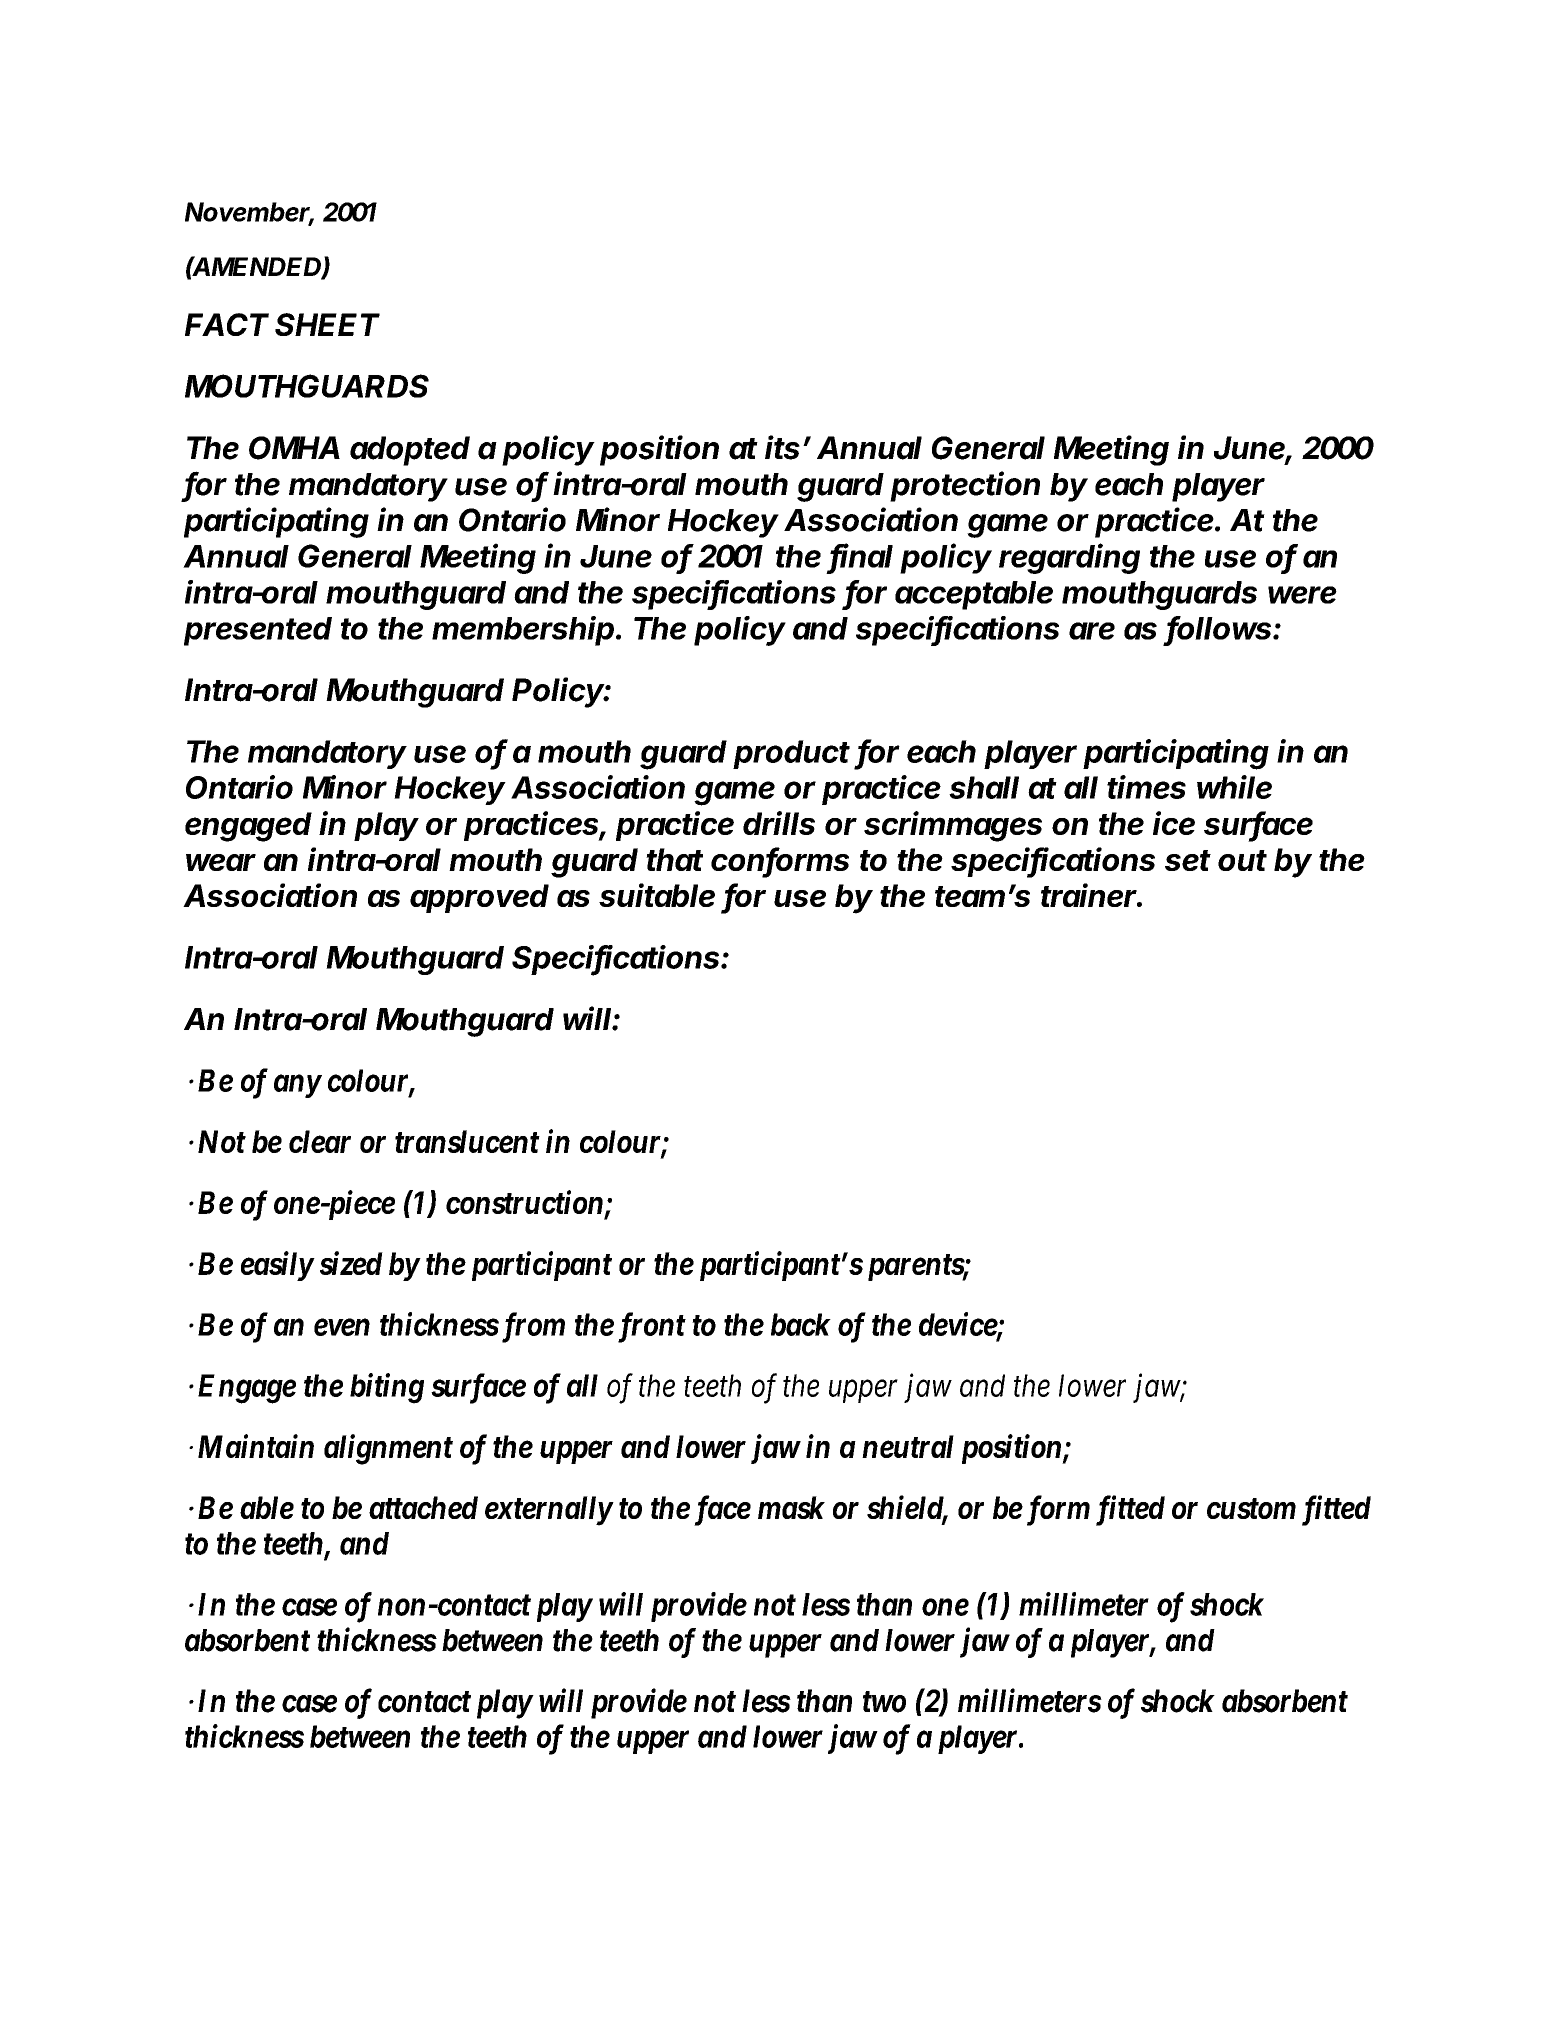 The width and height of the screenshot is (1566, 2027). Describe the element at coordinates (387, 1388) in the screenshot. I see `biting` at that location.
